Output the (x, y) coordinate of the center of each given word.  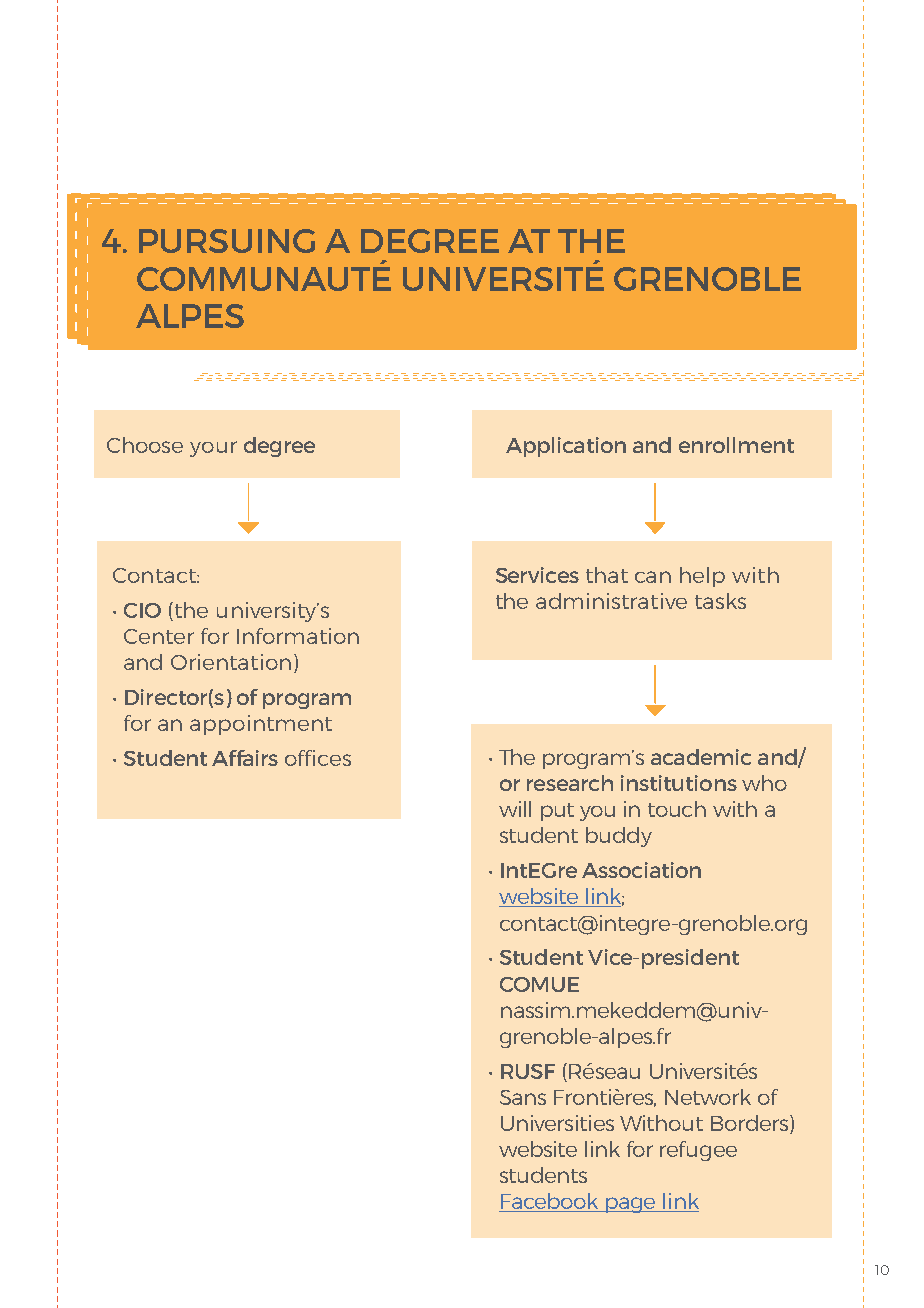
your (213, 449)
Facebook (550, 1202)
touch (677, 809)
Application (566, 447)
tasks (720, 601)
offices (318, 758)
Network (708, 1097)
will (515, 809)
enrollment (736, 445)
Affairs (245, 758)
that (607, 575)
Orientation (231, 662)
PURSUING (227, 241)
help (702, 577)
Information (298, 636)
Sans (523, 1097)
